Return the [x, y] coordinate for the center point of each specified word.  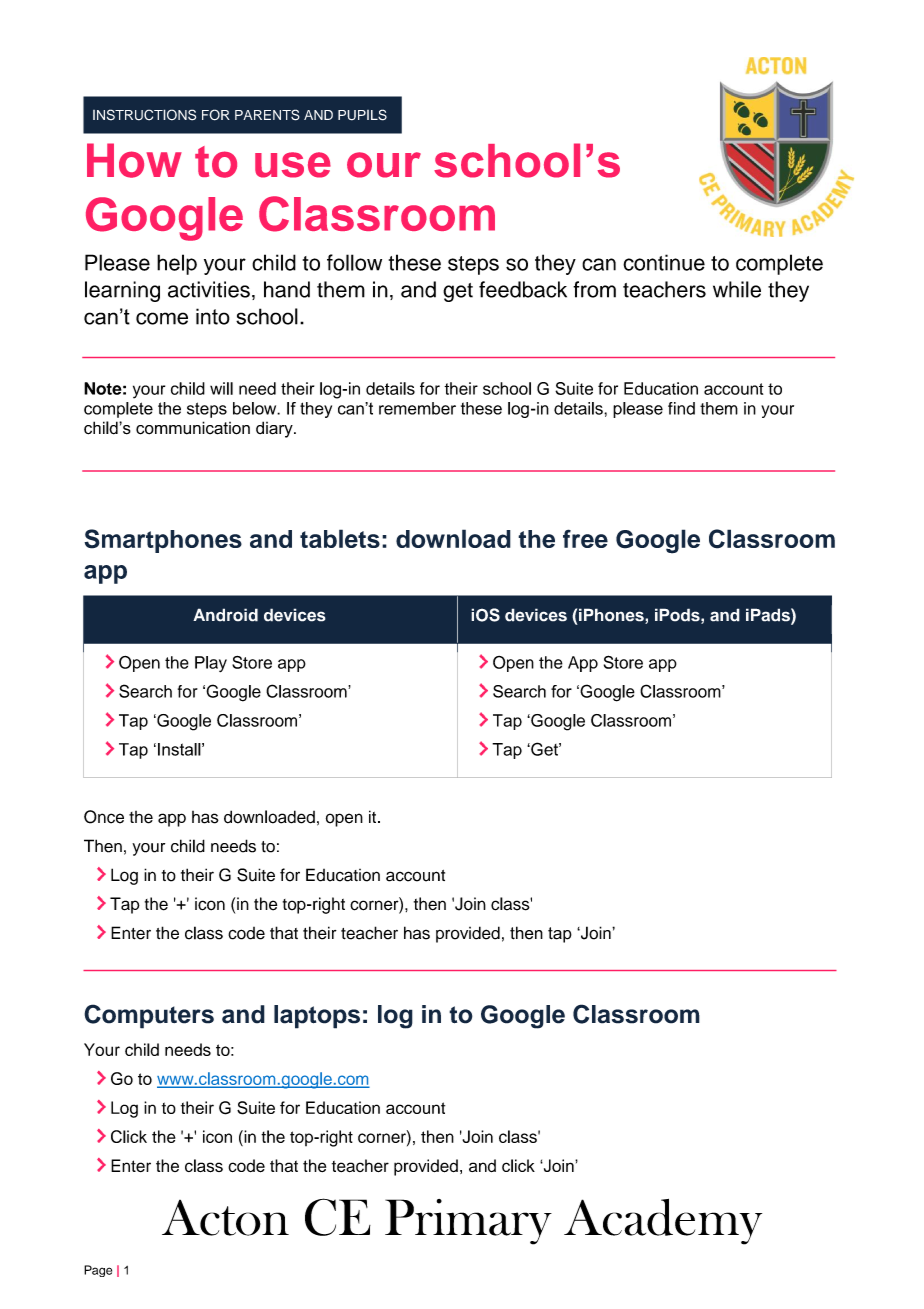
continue [664, 262]
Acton [225, 1218]
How [134, 160]
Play [211, 664]
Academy [663, 1222]
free [585, 538]
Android [225, 615]
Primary [468, 1222]
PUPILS [362, 115]
